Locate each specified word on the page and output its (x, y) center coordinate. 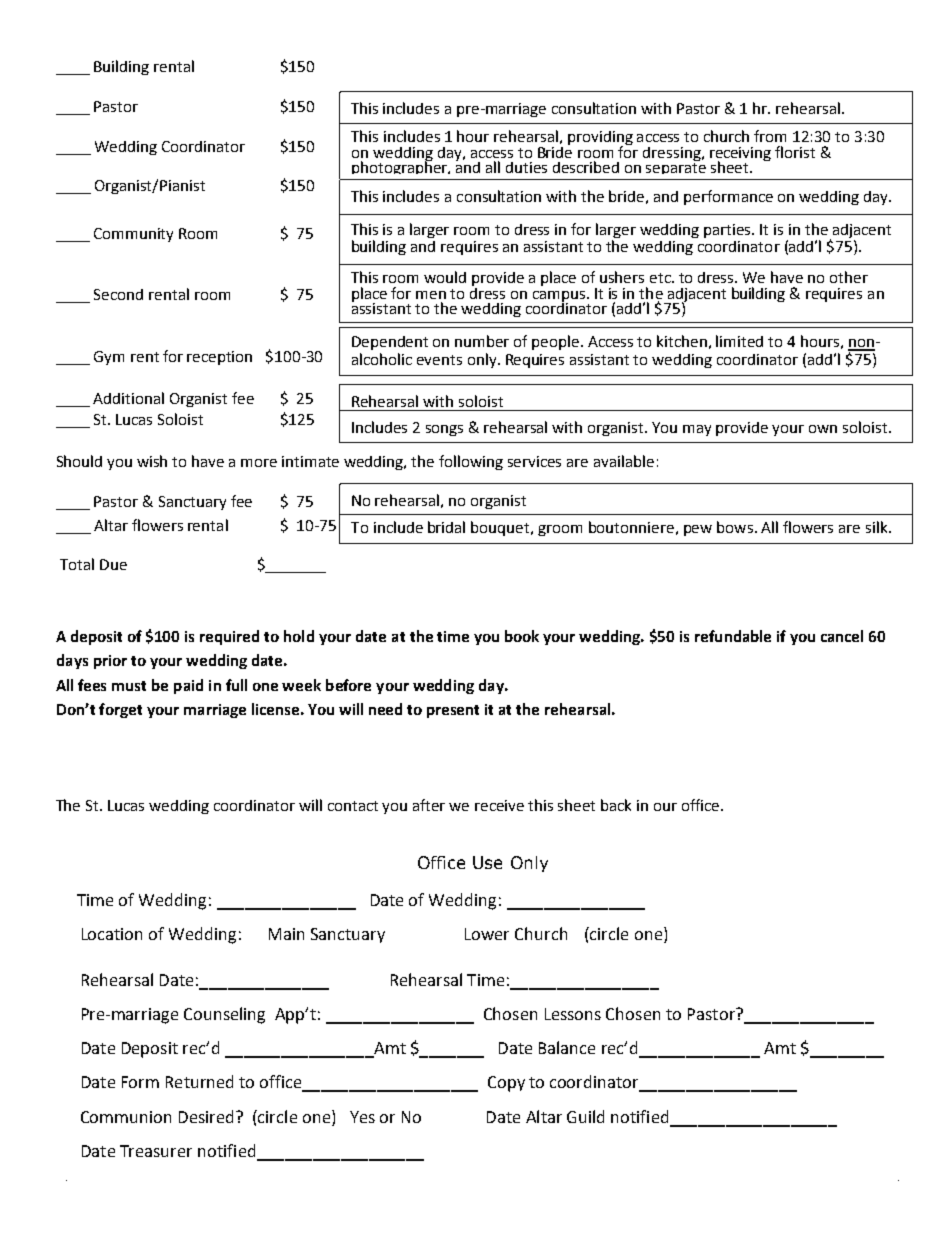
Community (133, 235)
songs (444, 430)
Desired (206, 1116)
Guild (585, 1116)
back (616, 805)
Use (487, 862)
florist (795, 152)
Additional (128, 398)
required (229, 637)
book (522, 636)
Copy (506, 1084)
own (823, 429)
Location (112, 934)
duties (526, 167)
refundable (733, 636)
